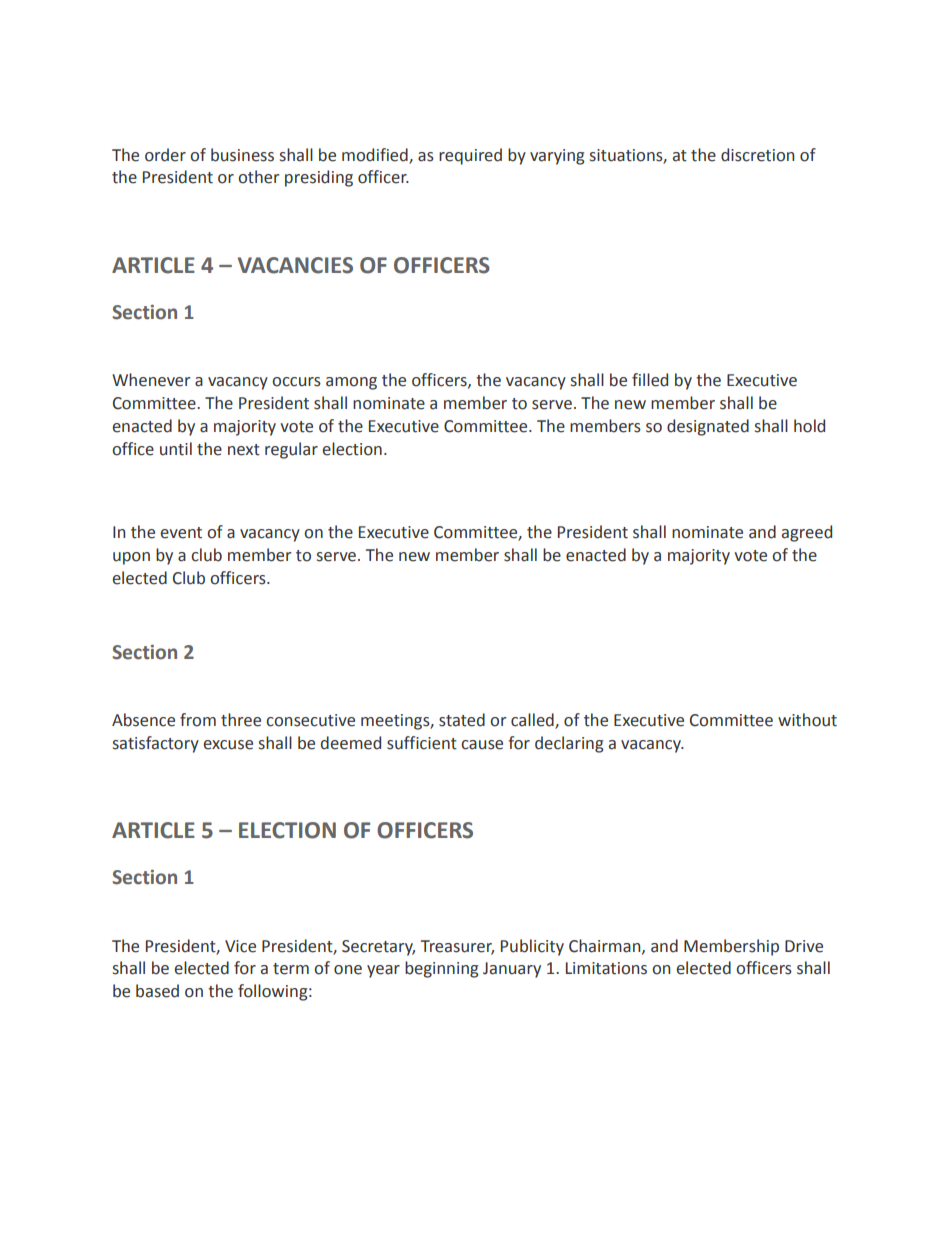 The image size is (952, 1233). Describe the element at coordinates (228, 745) in the document. I see `excuse` at that location.
